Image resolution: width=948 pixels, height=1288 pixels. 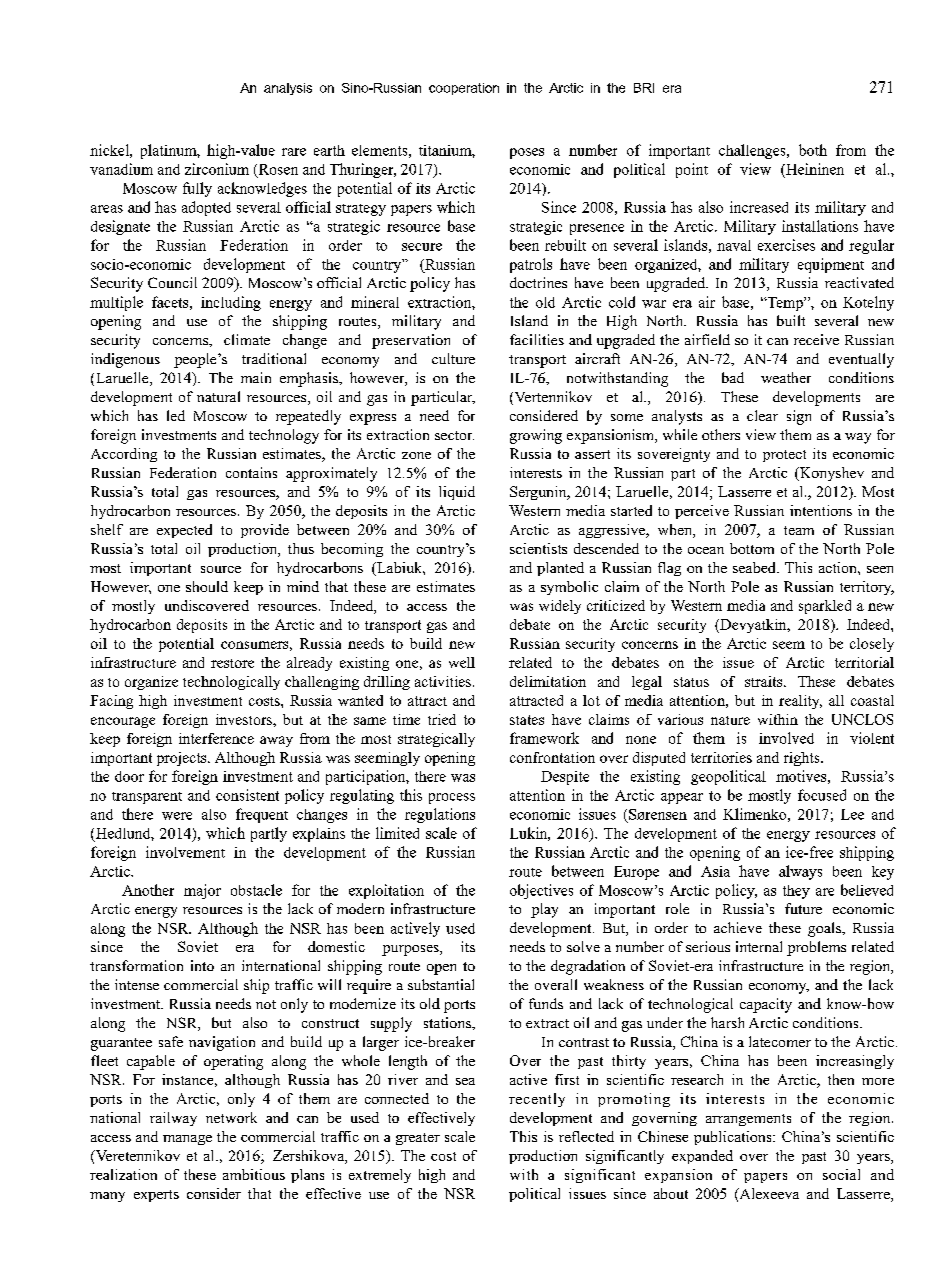 What do you see at coordinates (462, 662) in the screenshot?
I see `well` at bounding box center [462, 662].
